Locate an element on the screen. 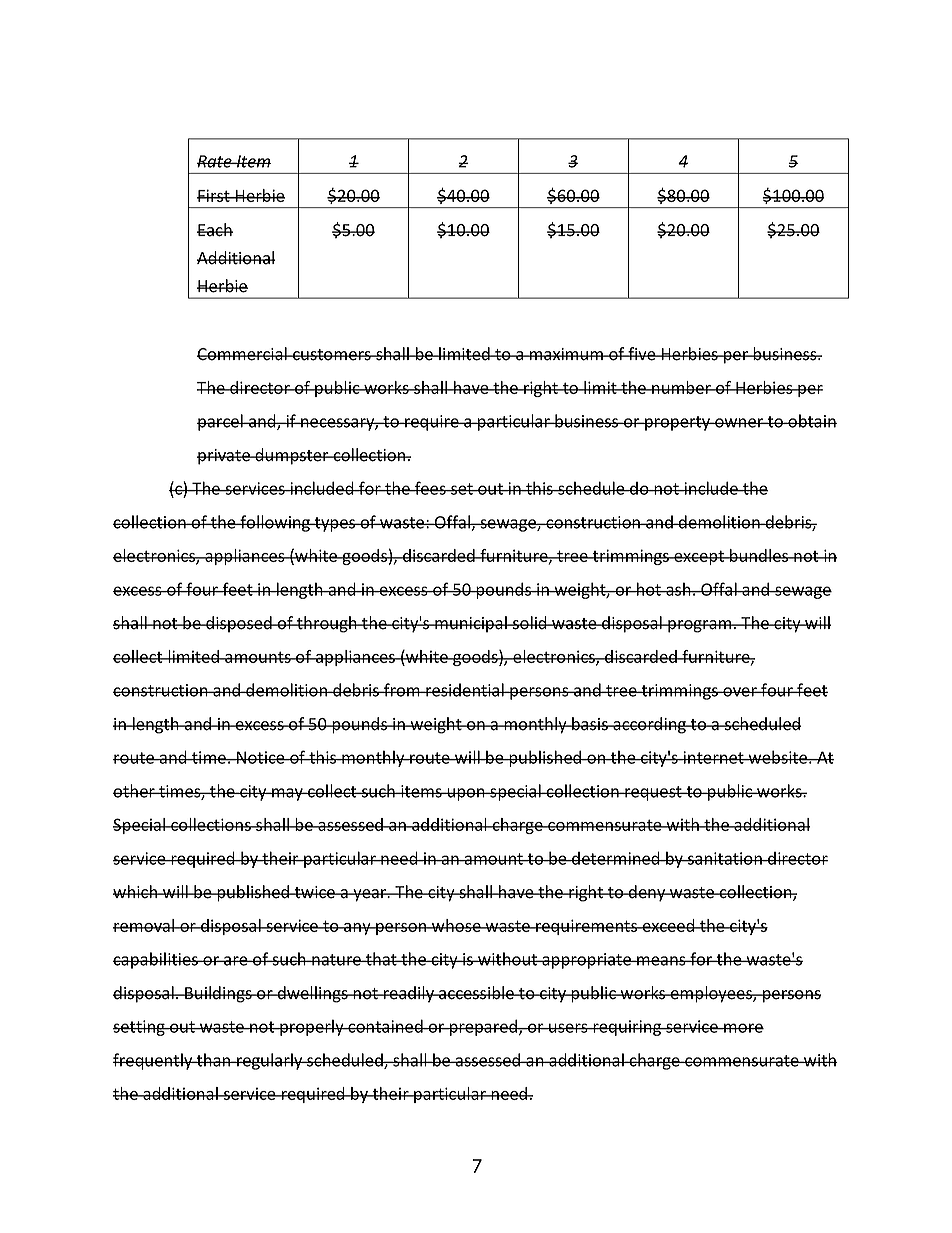 This screenshot has height=1233, width=952. maximum is located at coordinates (567, 354).
